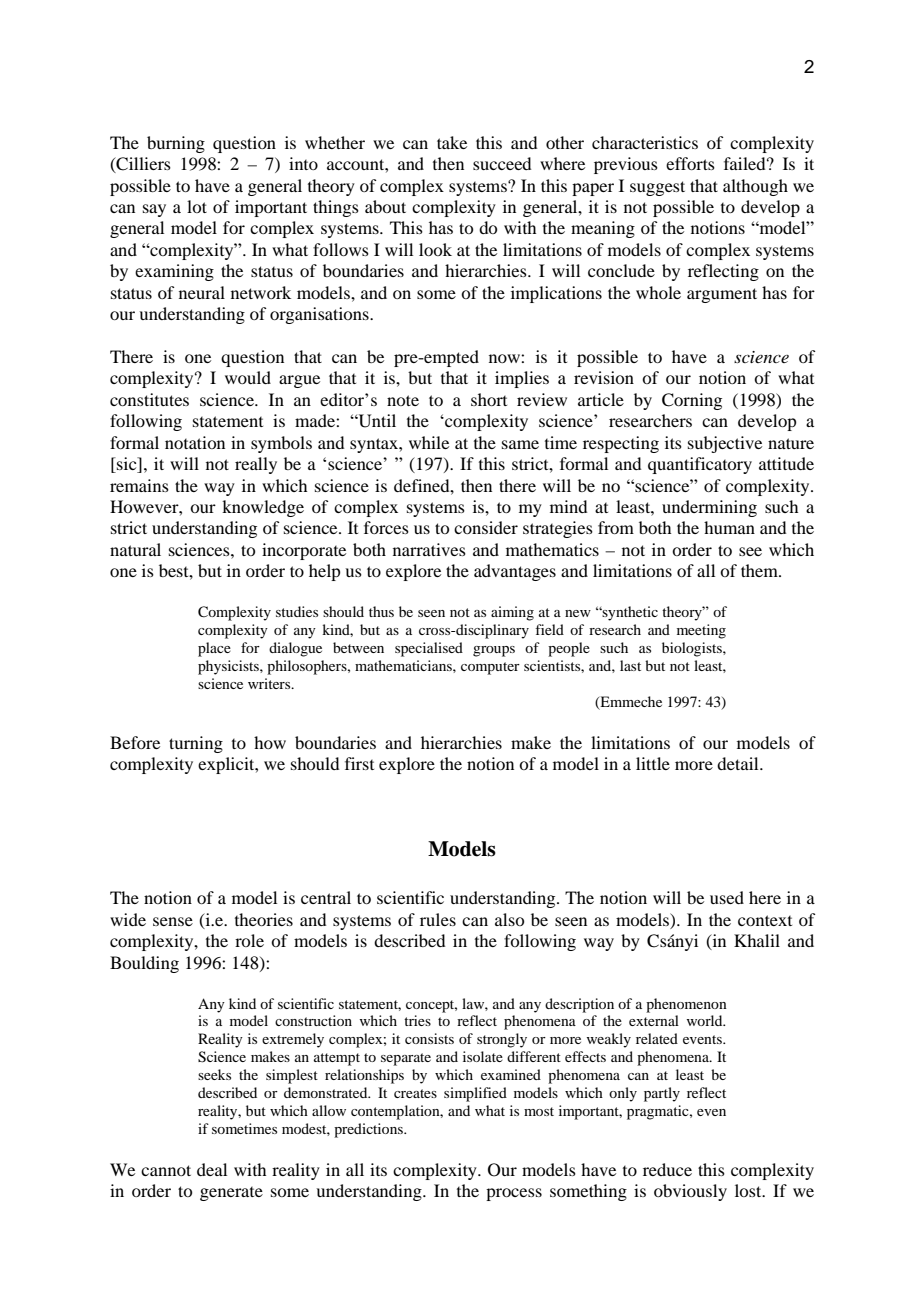  Describe the element at coordinates (692, 401) in the screenshot. I see `Corning` at that location.
